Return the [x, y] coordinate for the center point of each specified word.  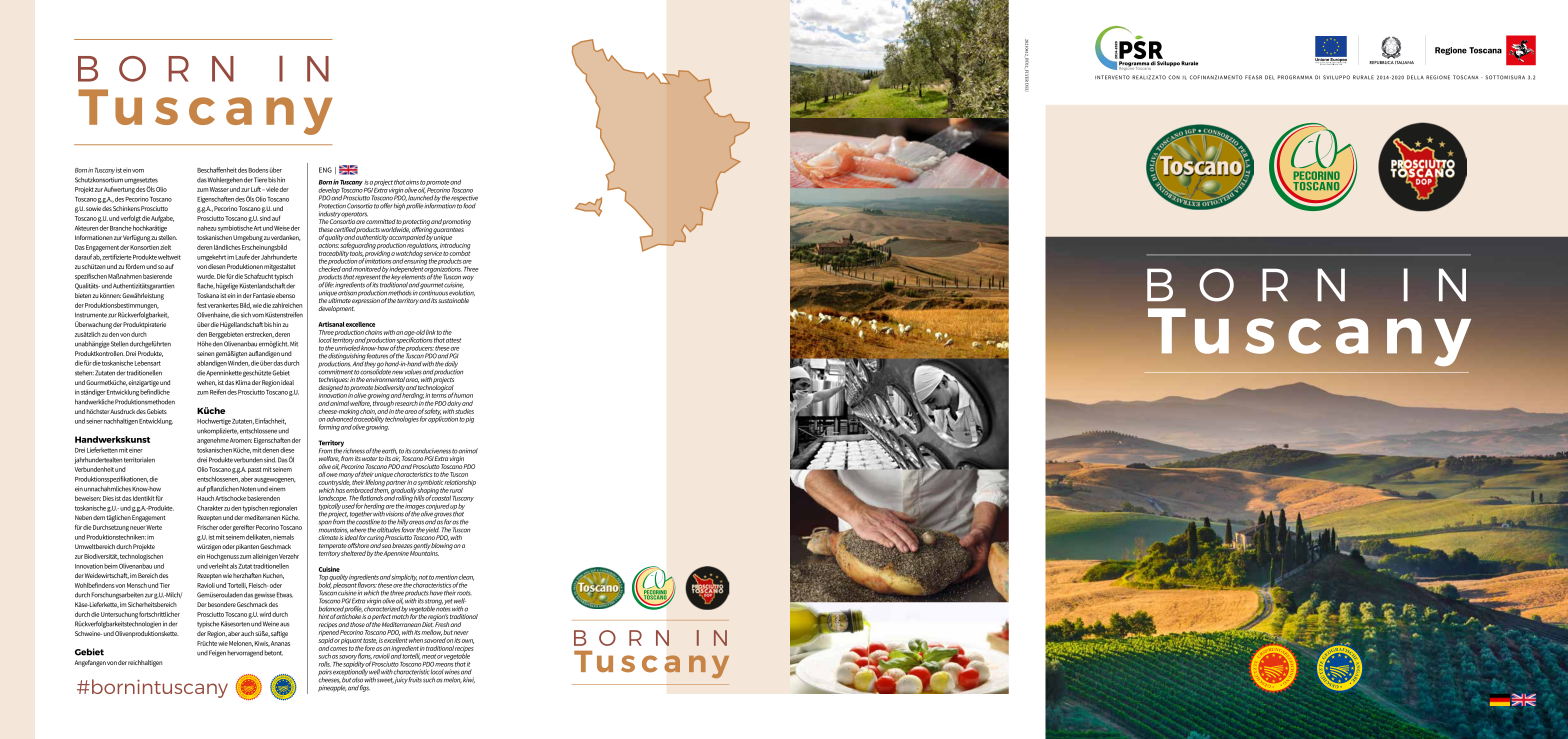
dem [99, 517]
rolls [325, 664]
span [325, 523]
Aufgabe [162, 219]
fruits [415, 680]
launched [420, 197]
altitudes [388, 529]
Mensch [137, 585]
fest [202, 305]
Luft [256, 189]
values [413, 372]
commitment [335, 370]
